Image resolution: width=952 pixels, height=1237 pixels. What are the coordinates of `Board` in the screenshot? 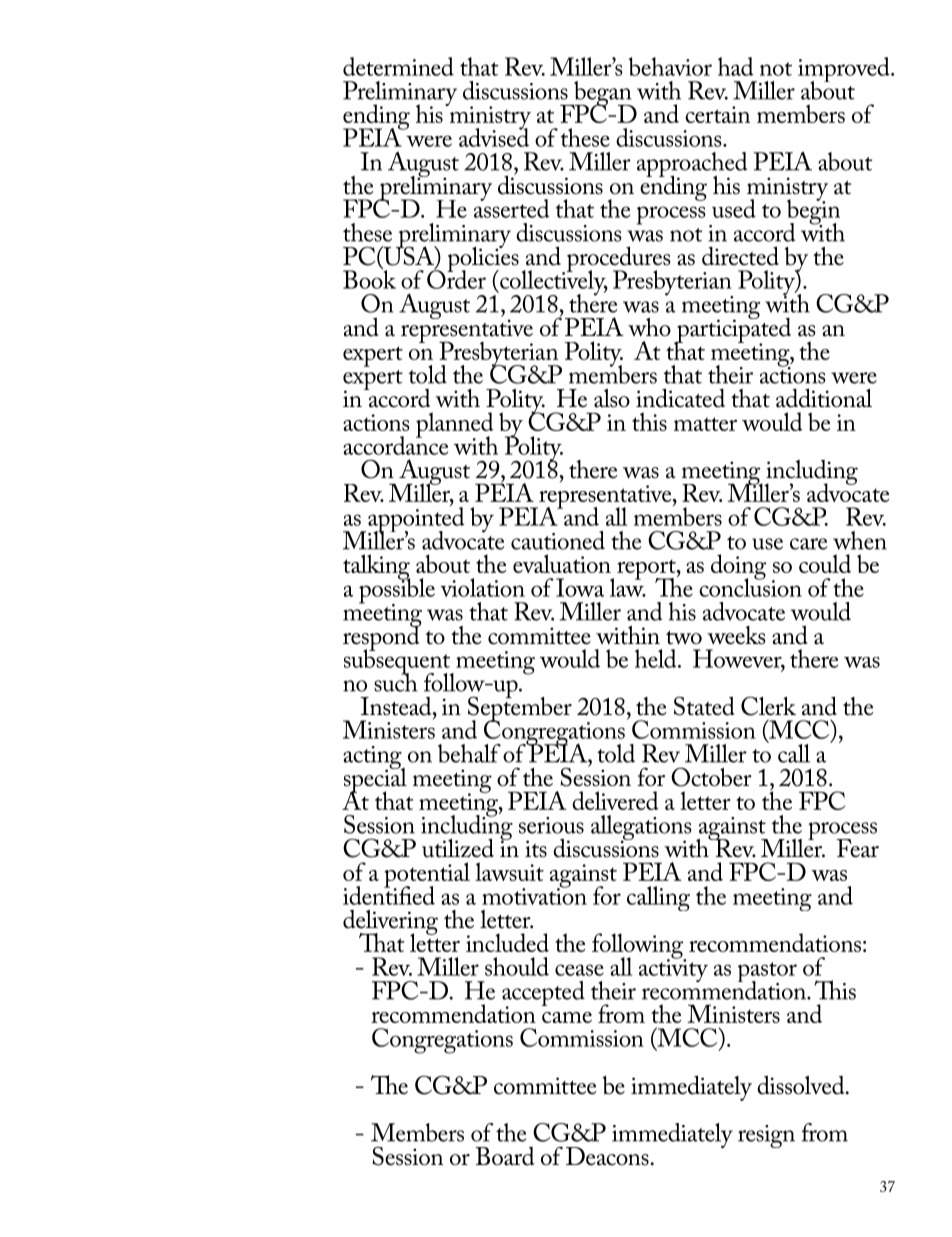 It's located at (505, 1156).
